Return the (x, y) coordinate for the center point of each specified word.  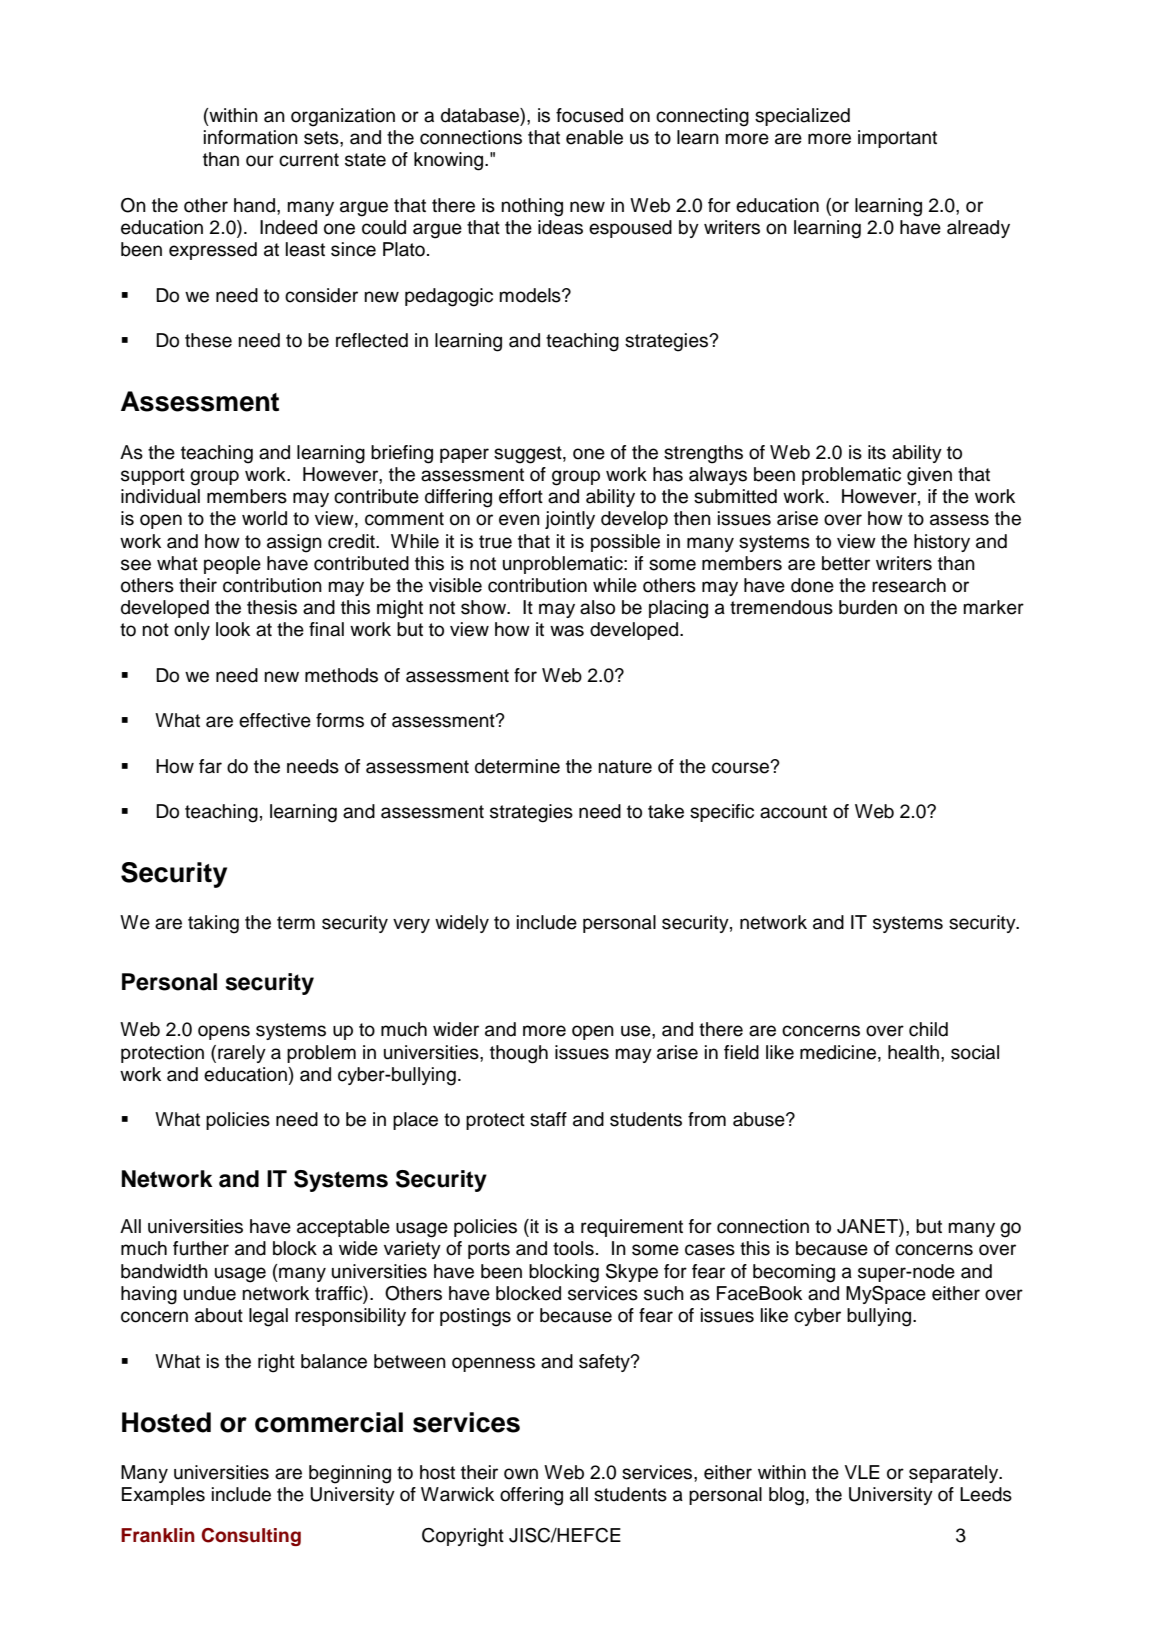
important (897, 139)
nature (625, 767)
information (251, 137)
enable (594, 137)
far (210, 766)
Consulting (251, 1537)
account (793, 812)
